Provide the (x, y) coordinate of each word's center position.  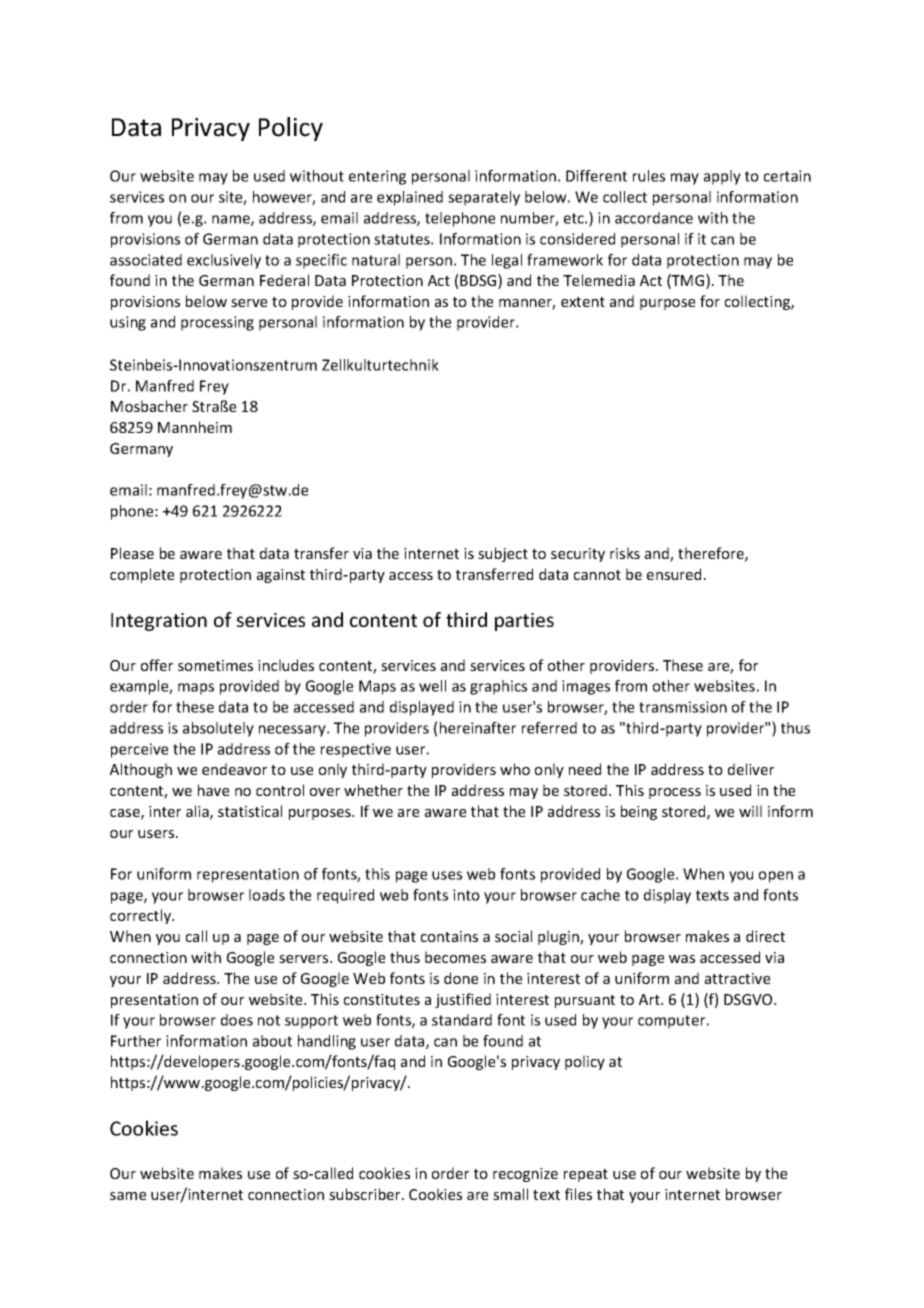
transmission (683, 707)
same (128, 1196)
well (432, 686)
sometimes (215, 665)
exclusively (224, 261)
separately (484, 198)
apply (722, 177)
